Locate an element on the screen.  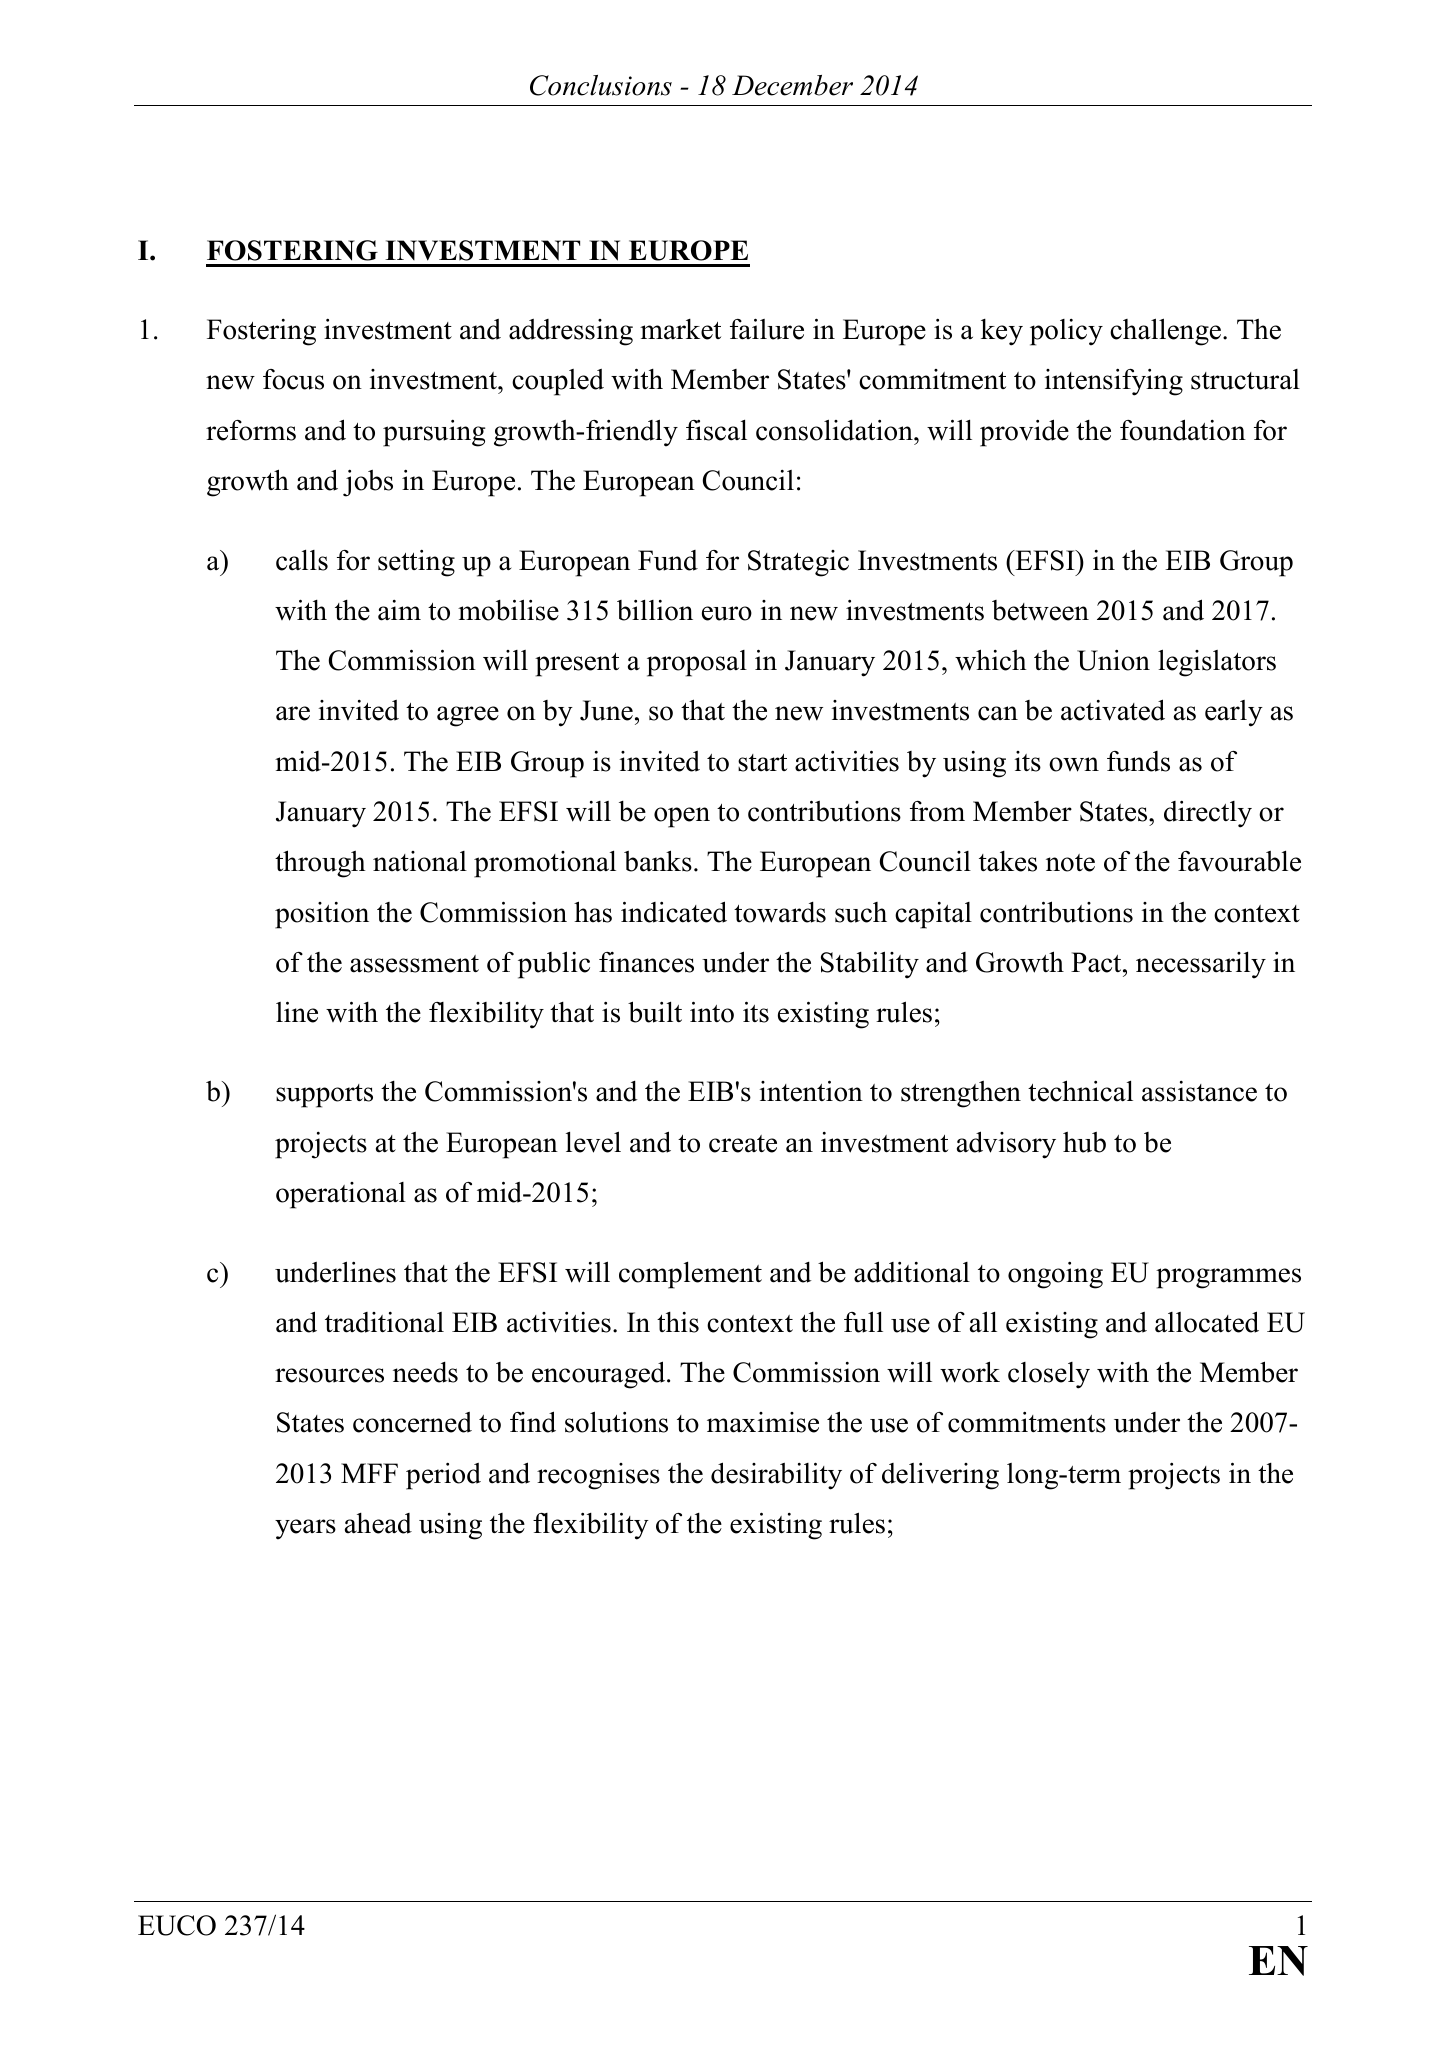
create is located at coordinates (743, 1144).
